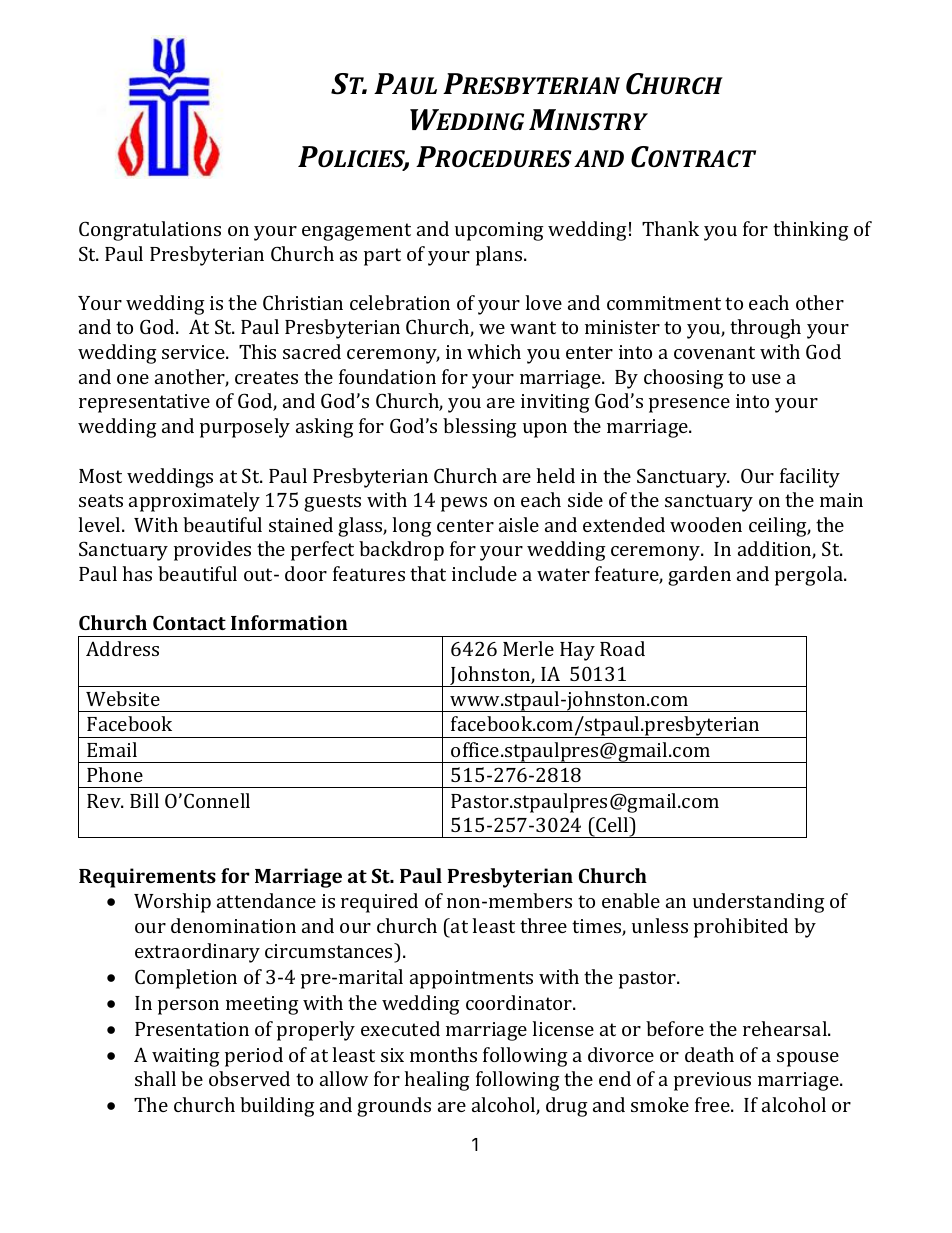  Describe the element at coordinates (480, 428) in the screenshot. I see `blessing` at that location.
